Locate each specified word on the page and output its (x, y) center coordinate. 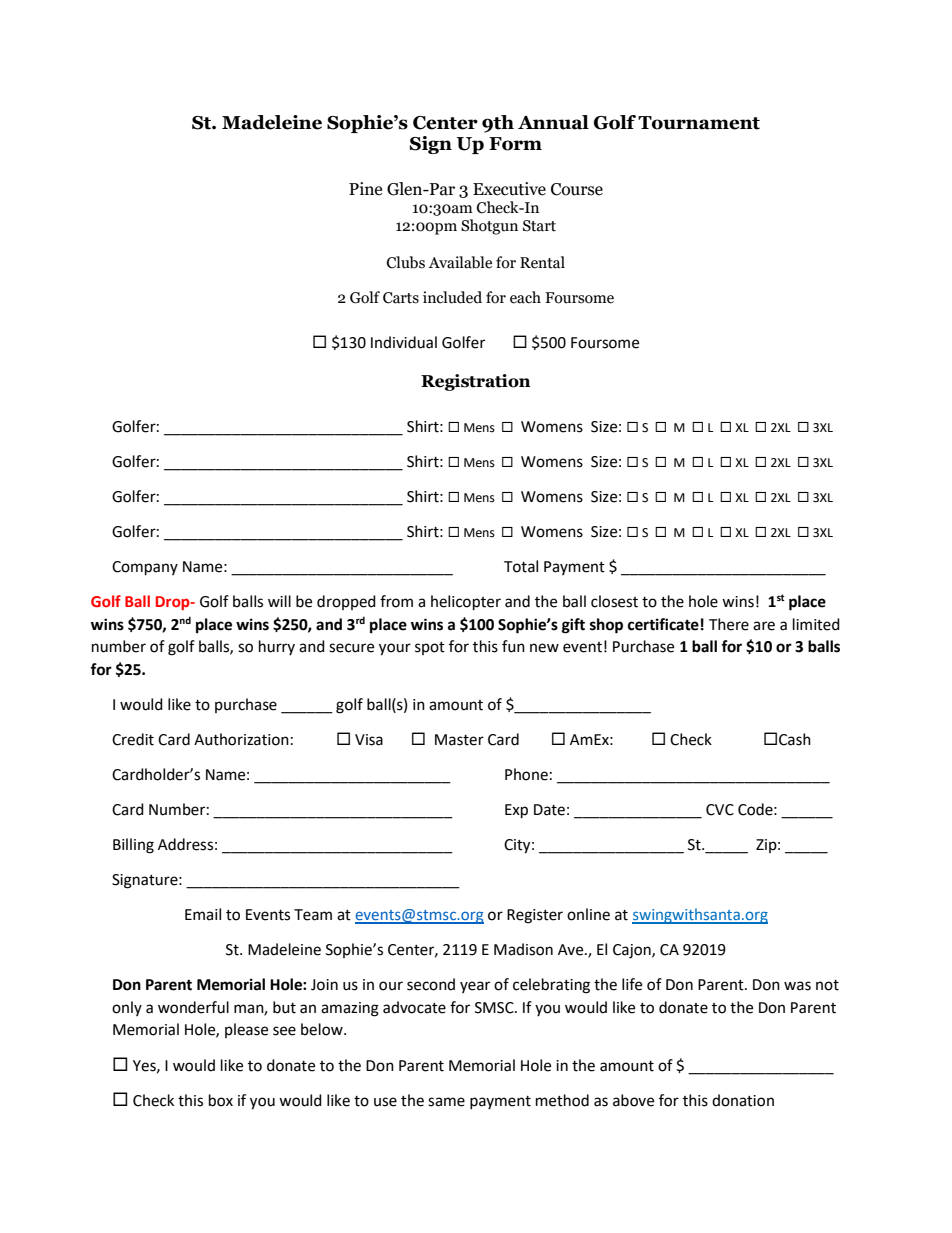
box (221, 1100)
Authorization (241, 739)
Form (515, 144)
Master (459, 740)
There (729, 624)
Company (145, 568)
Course (577, 189)
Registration (476, 382)
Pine (365, 189)
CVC (720, 810)
